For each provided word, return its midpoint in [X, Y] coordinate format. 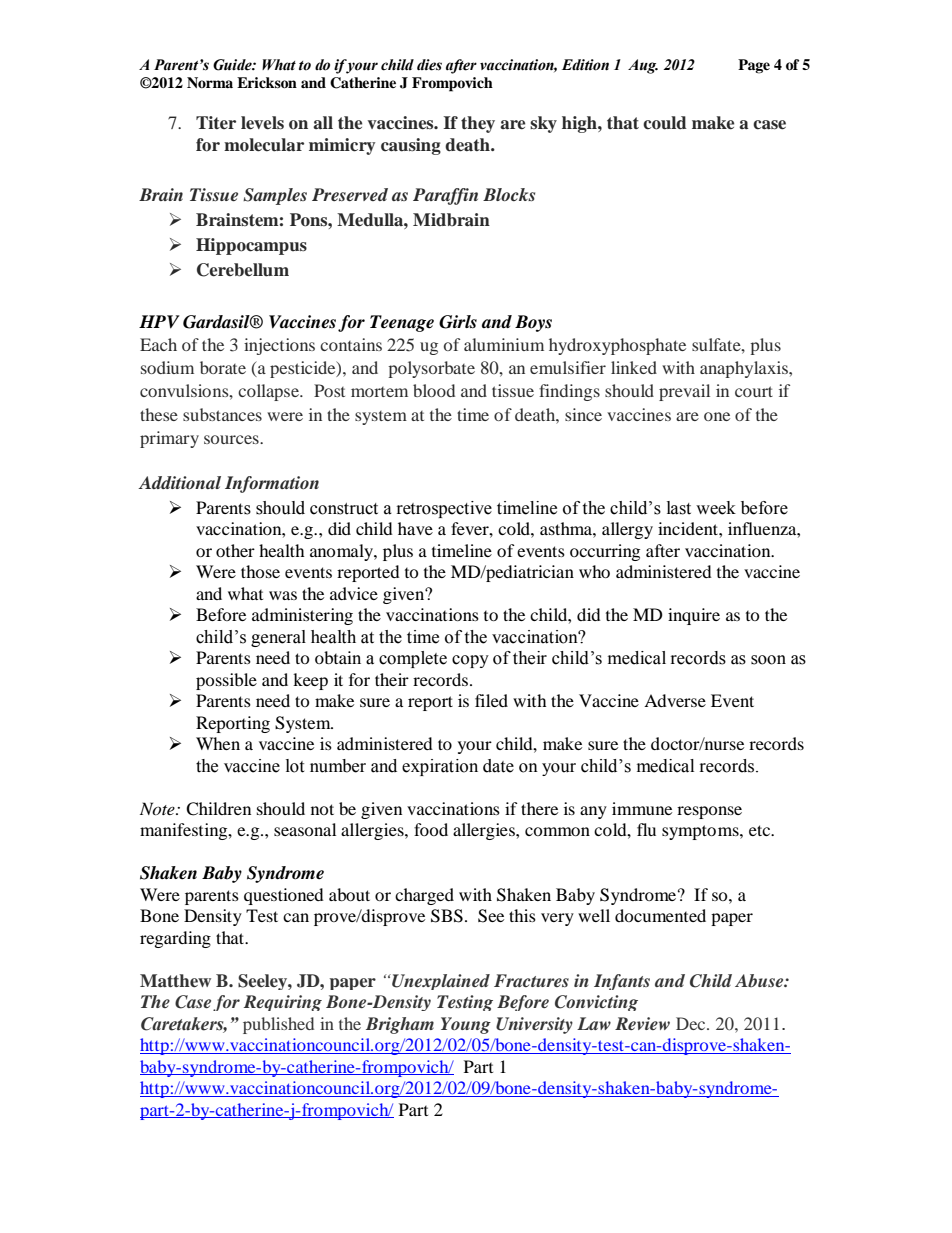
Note [158, 808]
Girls [458, 322]
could [665, 123]
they [478, 124]
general [278, 638]
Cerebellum [243, 270]
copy [470, 661]
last [679, 508]
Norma [210, 82]
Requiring [283, 1003]
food [431, 829]
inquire [694, 616]
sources [232, 439]
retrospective [444, 509]
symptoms [701, 832]
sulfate [717, 344]
